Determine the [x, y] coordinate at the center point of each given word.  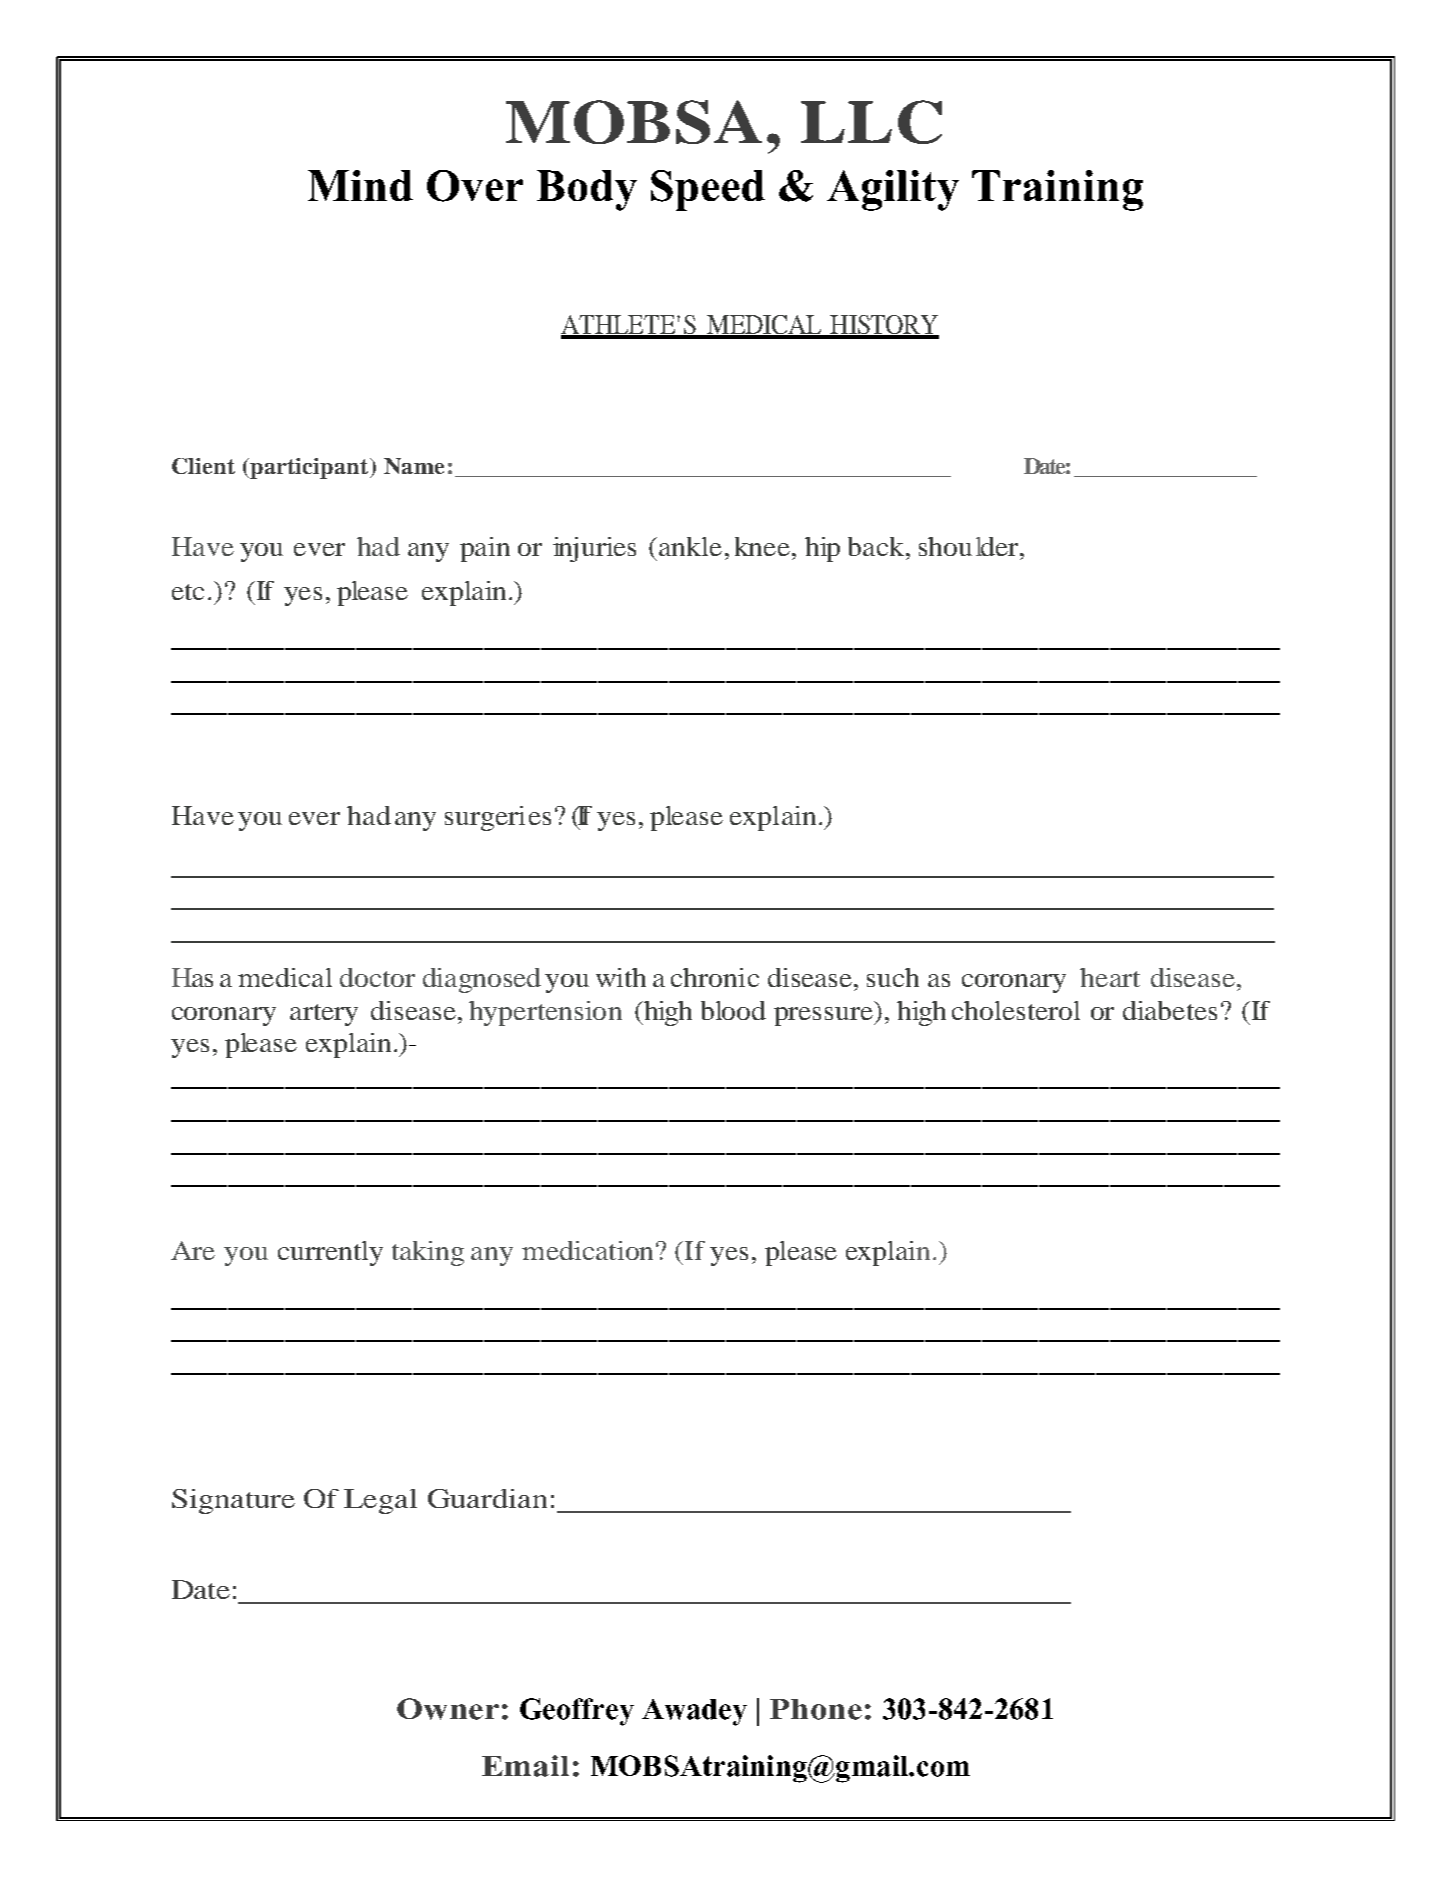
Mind [360, 185]
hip [822, 549]
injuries [594, 549]
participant [309, 468]
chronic [715, 977]
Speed [708, 190]
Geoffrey [577, 1712]
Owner [448, 1709]
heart [1110, 977]
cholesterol [1016, 1010]
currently [330, 1253]
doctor [377, 977]
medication [587, 1250]
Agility [893, 190]
